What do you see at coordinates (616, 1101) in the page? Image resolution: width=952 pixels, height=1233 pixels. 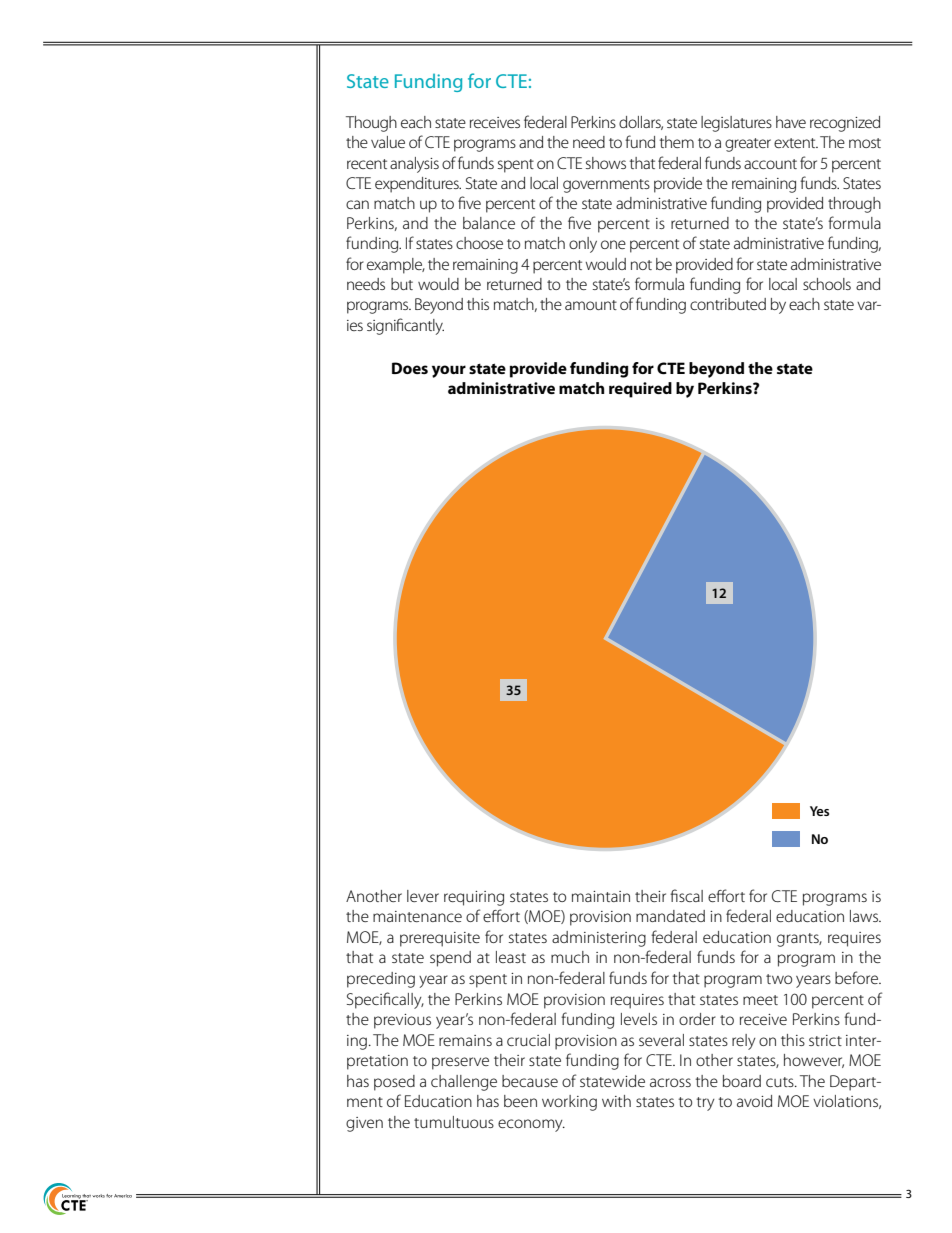 I see `with` at bounding box center [616, 1101].
